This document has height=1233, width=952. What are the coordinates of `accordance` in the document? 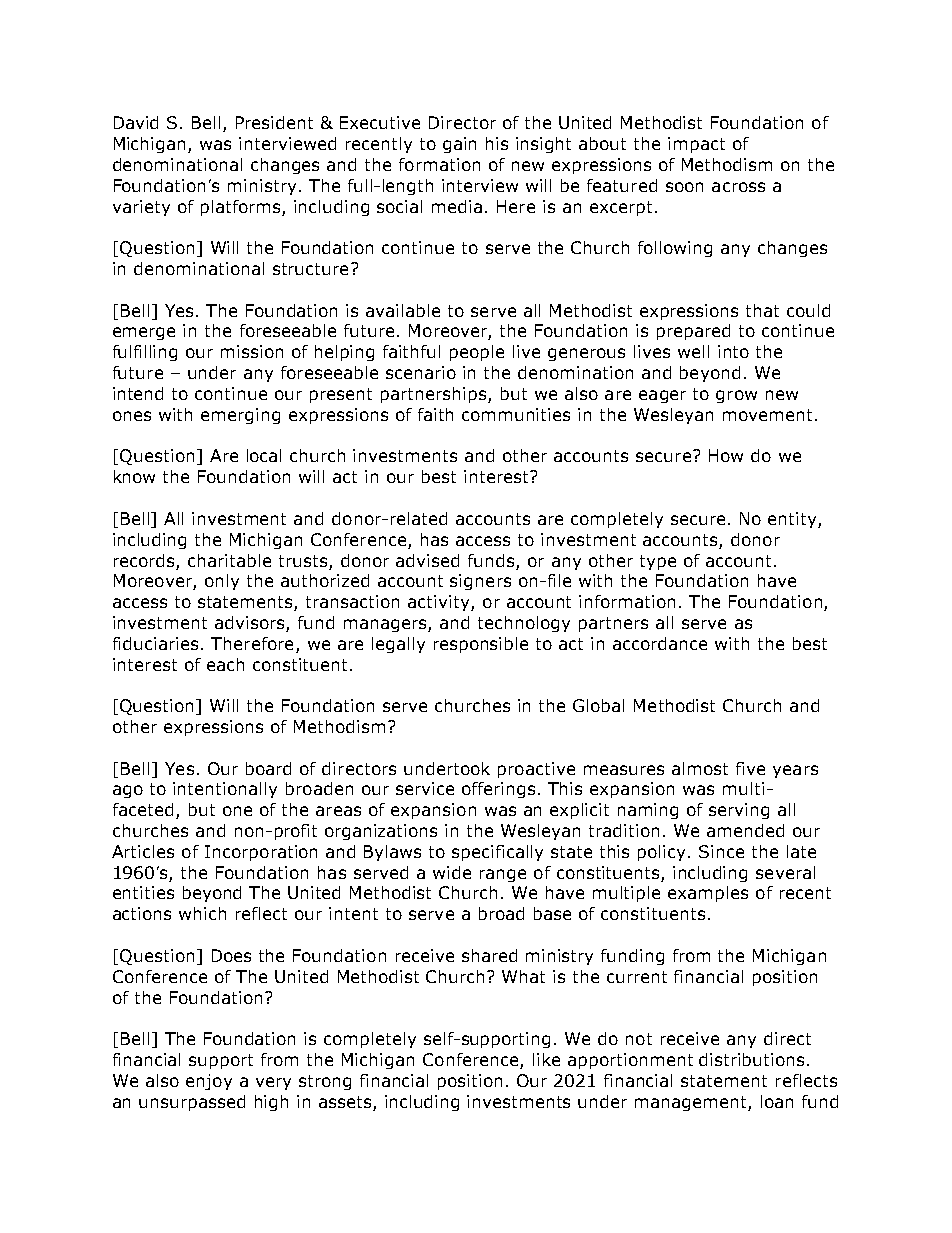 It's located at (660, 643).
